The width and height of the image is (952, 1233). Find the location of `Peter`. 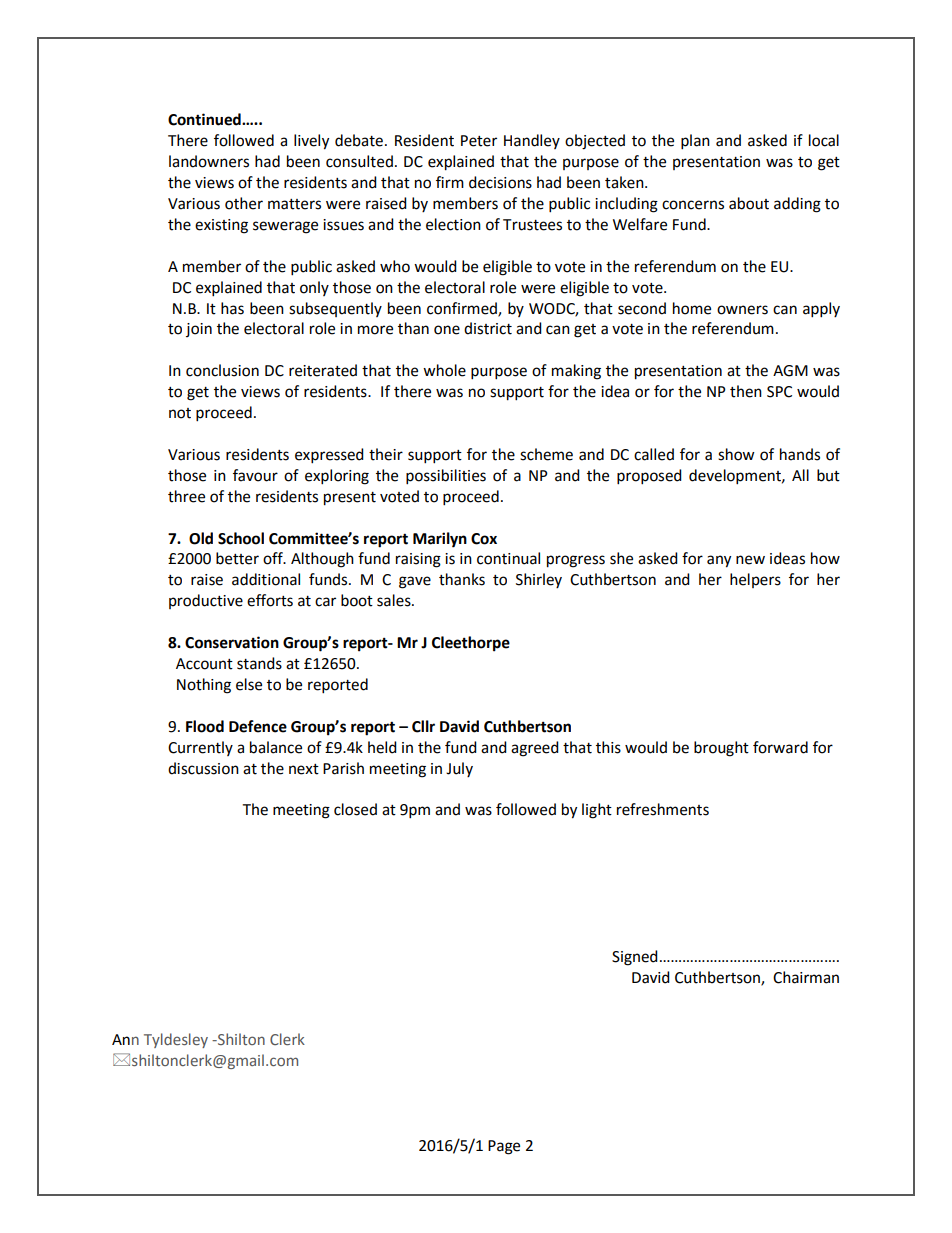

Peter is located at coordinates (479, 141).
